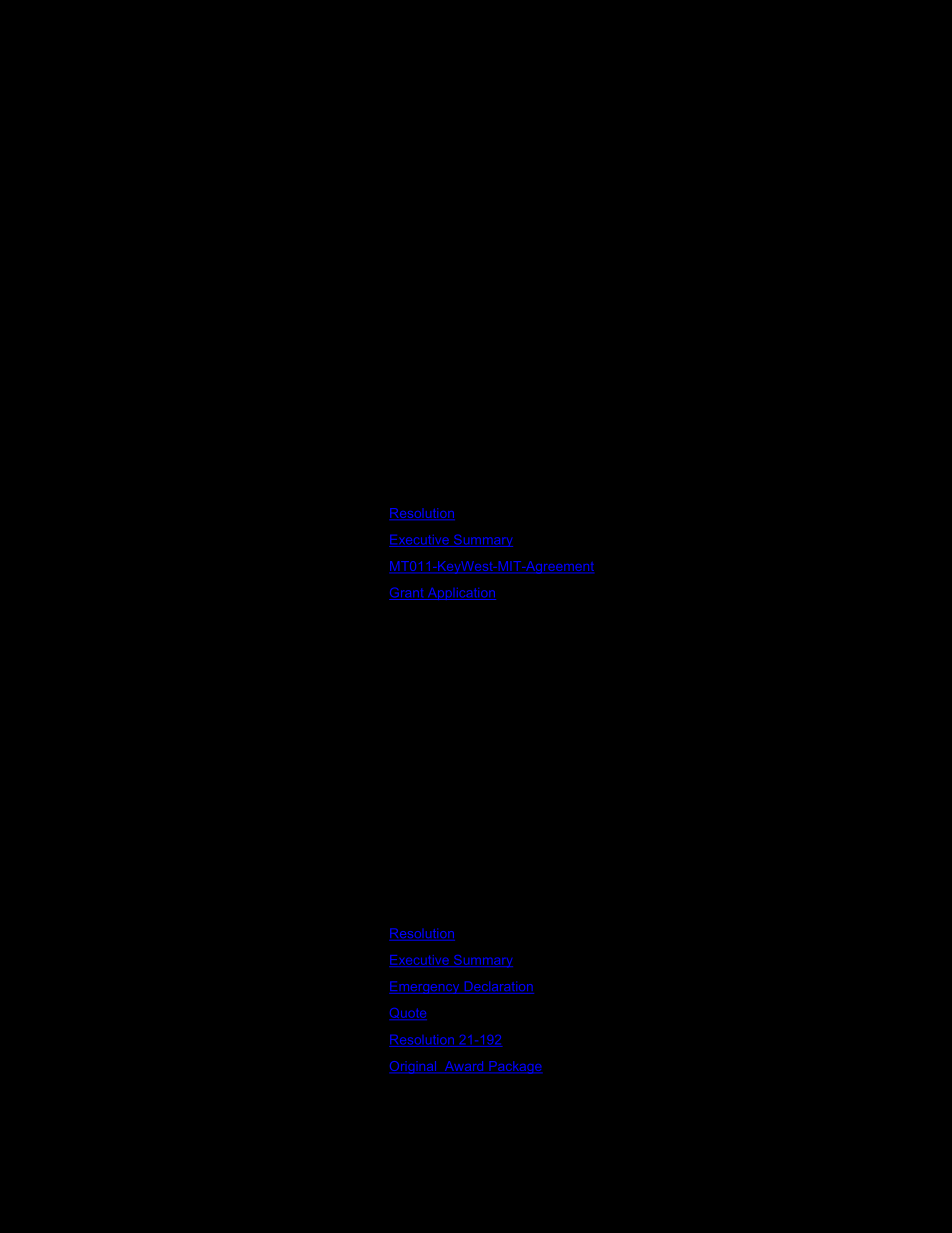  Describe the element at coordinates (414, 1067) in the image. I see `Original` at that location.
